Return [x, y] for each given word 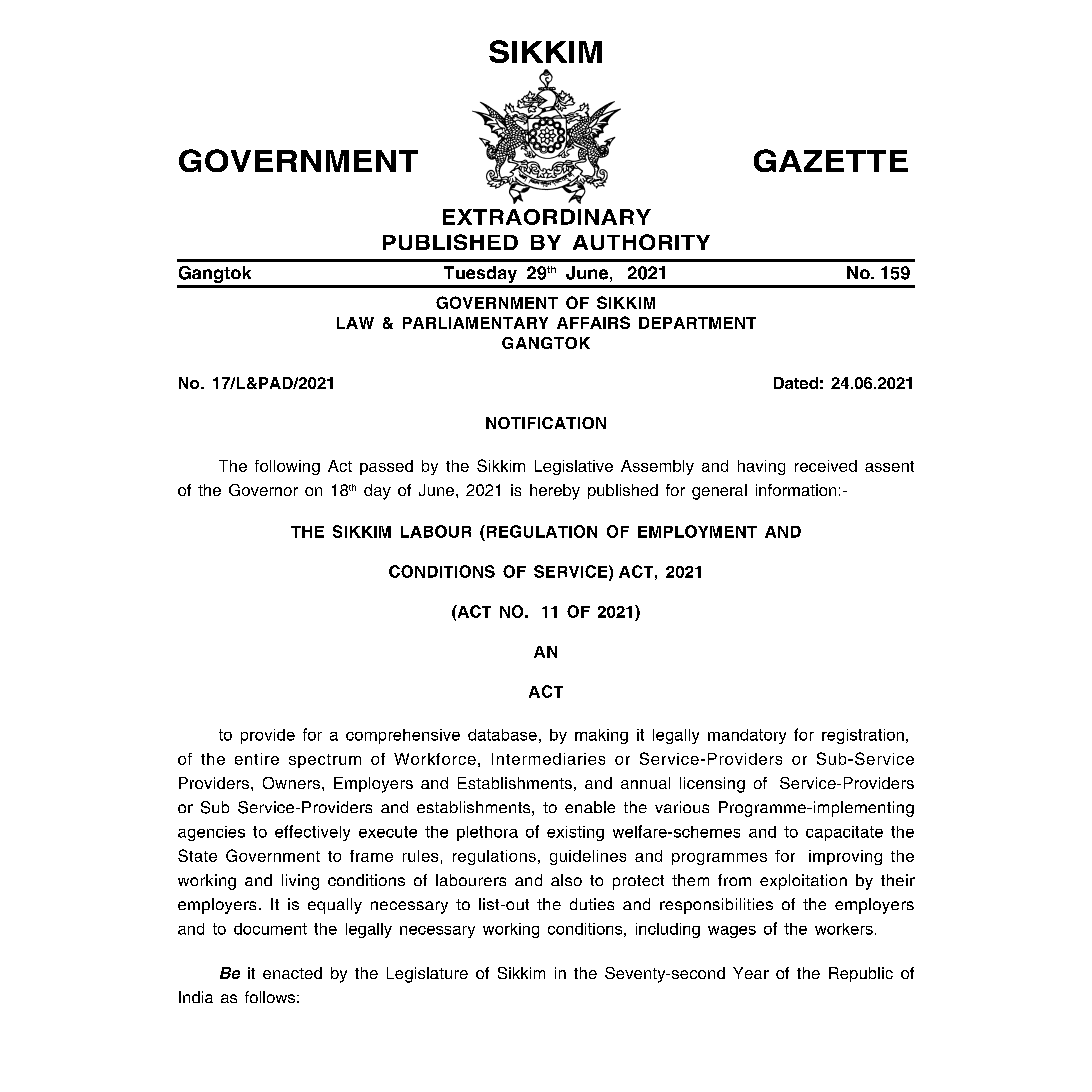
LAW [355, 323]
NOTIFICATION [546, 423]
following [287, 467]
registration [863, 736]
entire [257, 759]
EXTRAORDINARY [547, 217]
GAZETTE [831, 160]
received [826, 466]
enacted [292, 973]
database [502, 735]
